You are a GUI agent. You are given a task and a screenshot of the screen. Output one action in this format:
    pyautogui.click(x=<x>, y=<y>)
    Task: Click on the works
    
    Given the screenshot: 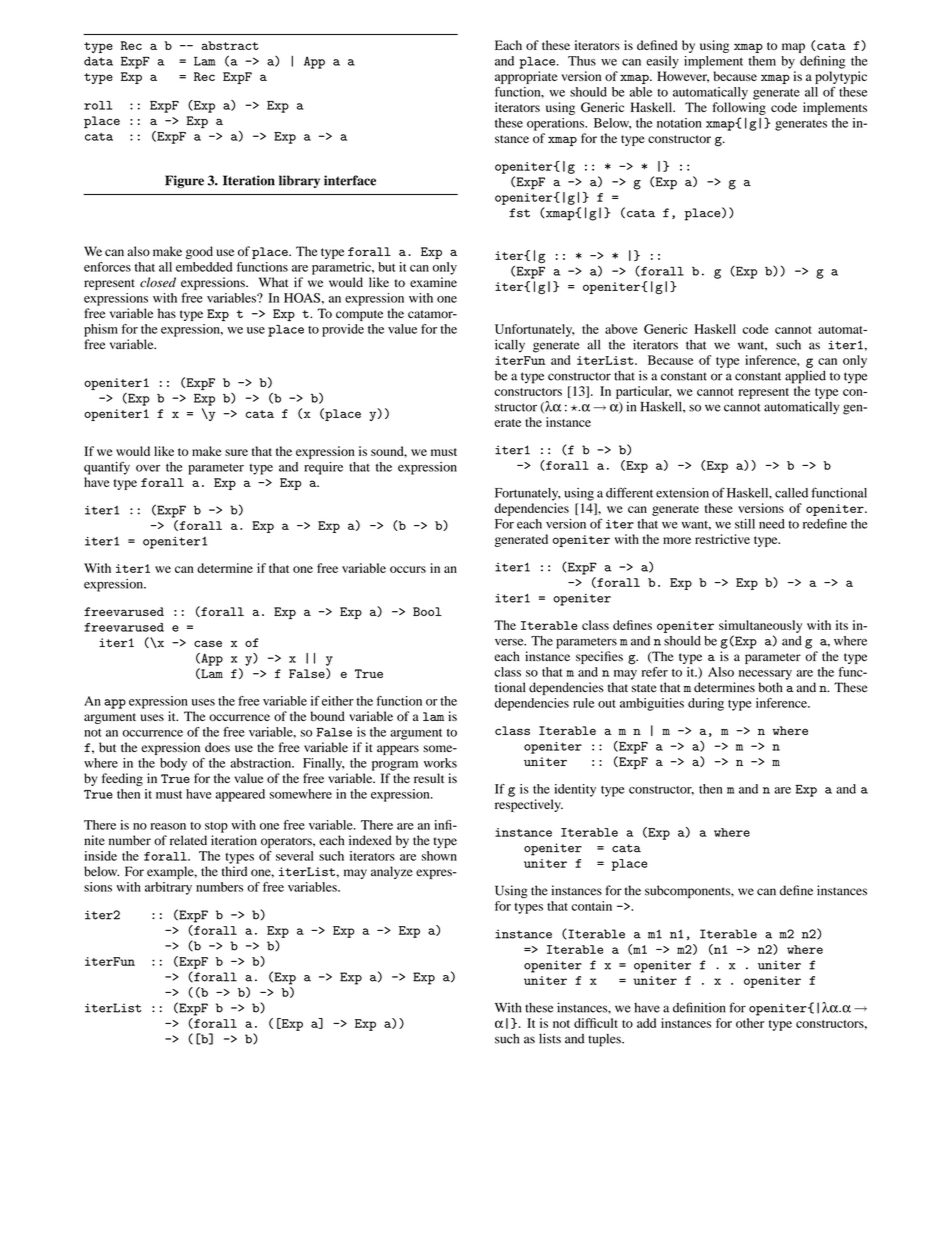 What is the action you would take?
    pyautogui.click(x=440, y=763)
